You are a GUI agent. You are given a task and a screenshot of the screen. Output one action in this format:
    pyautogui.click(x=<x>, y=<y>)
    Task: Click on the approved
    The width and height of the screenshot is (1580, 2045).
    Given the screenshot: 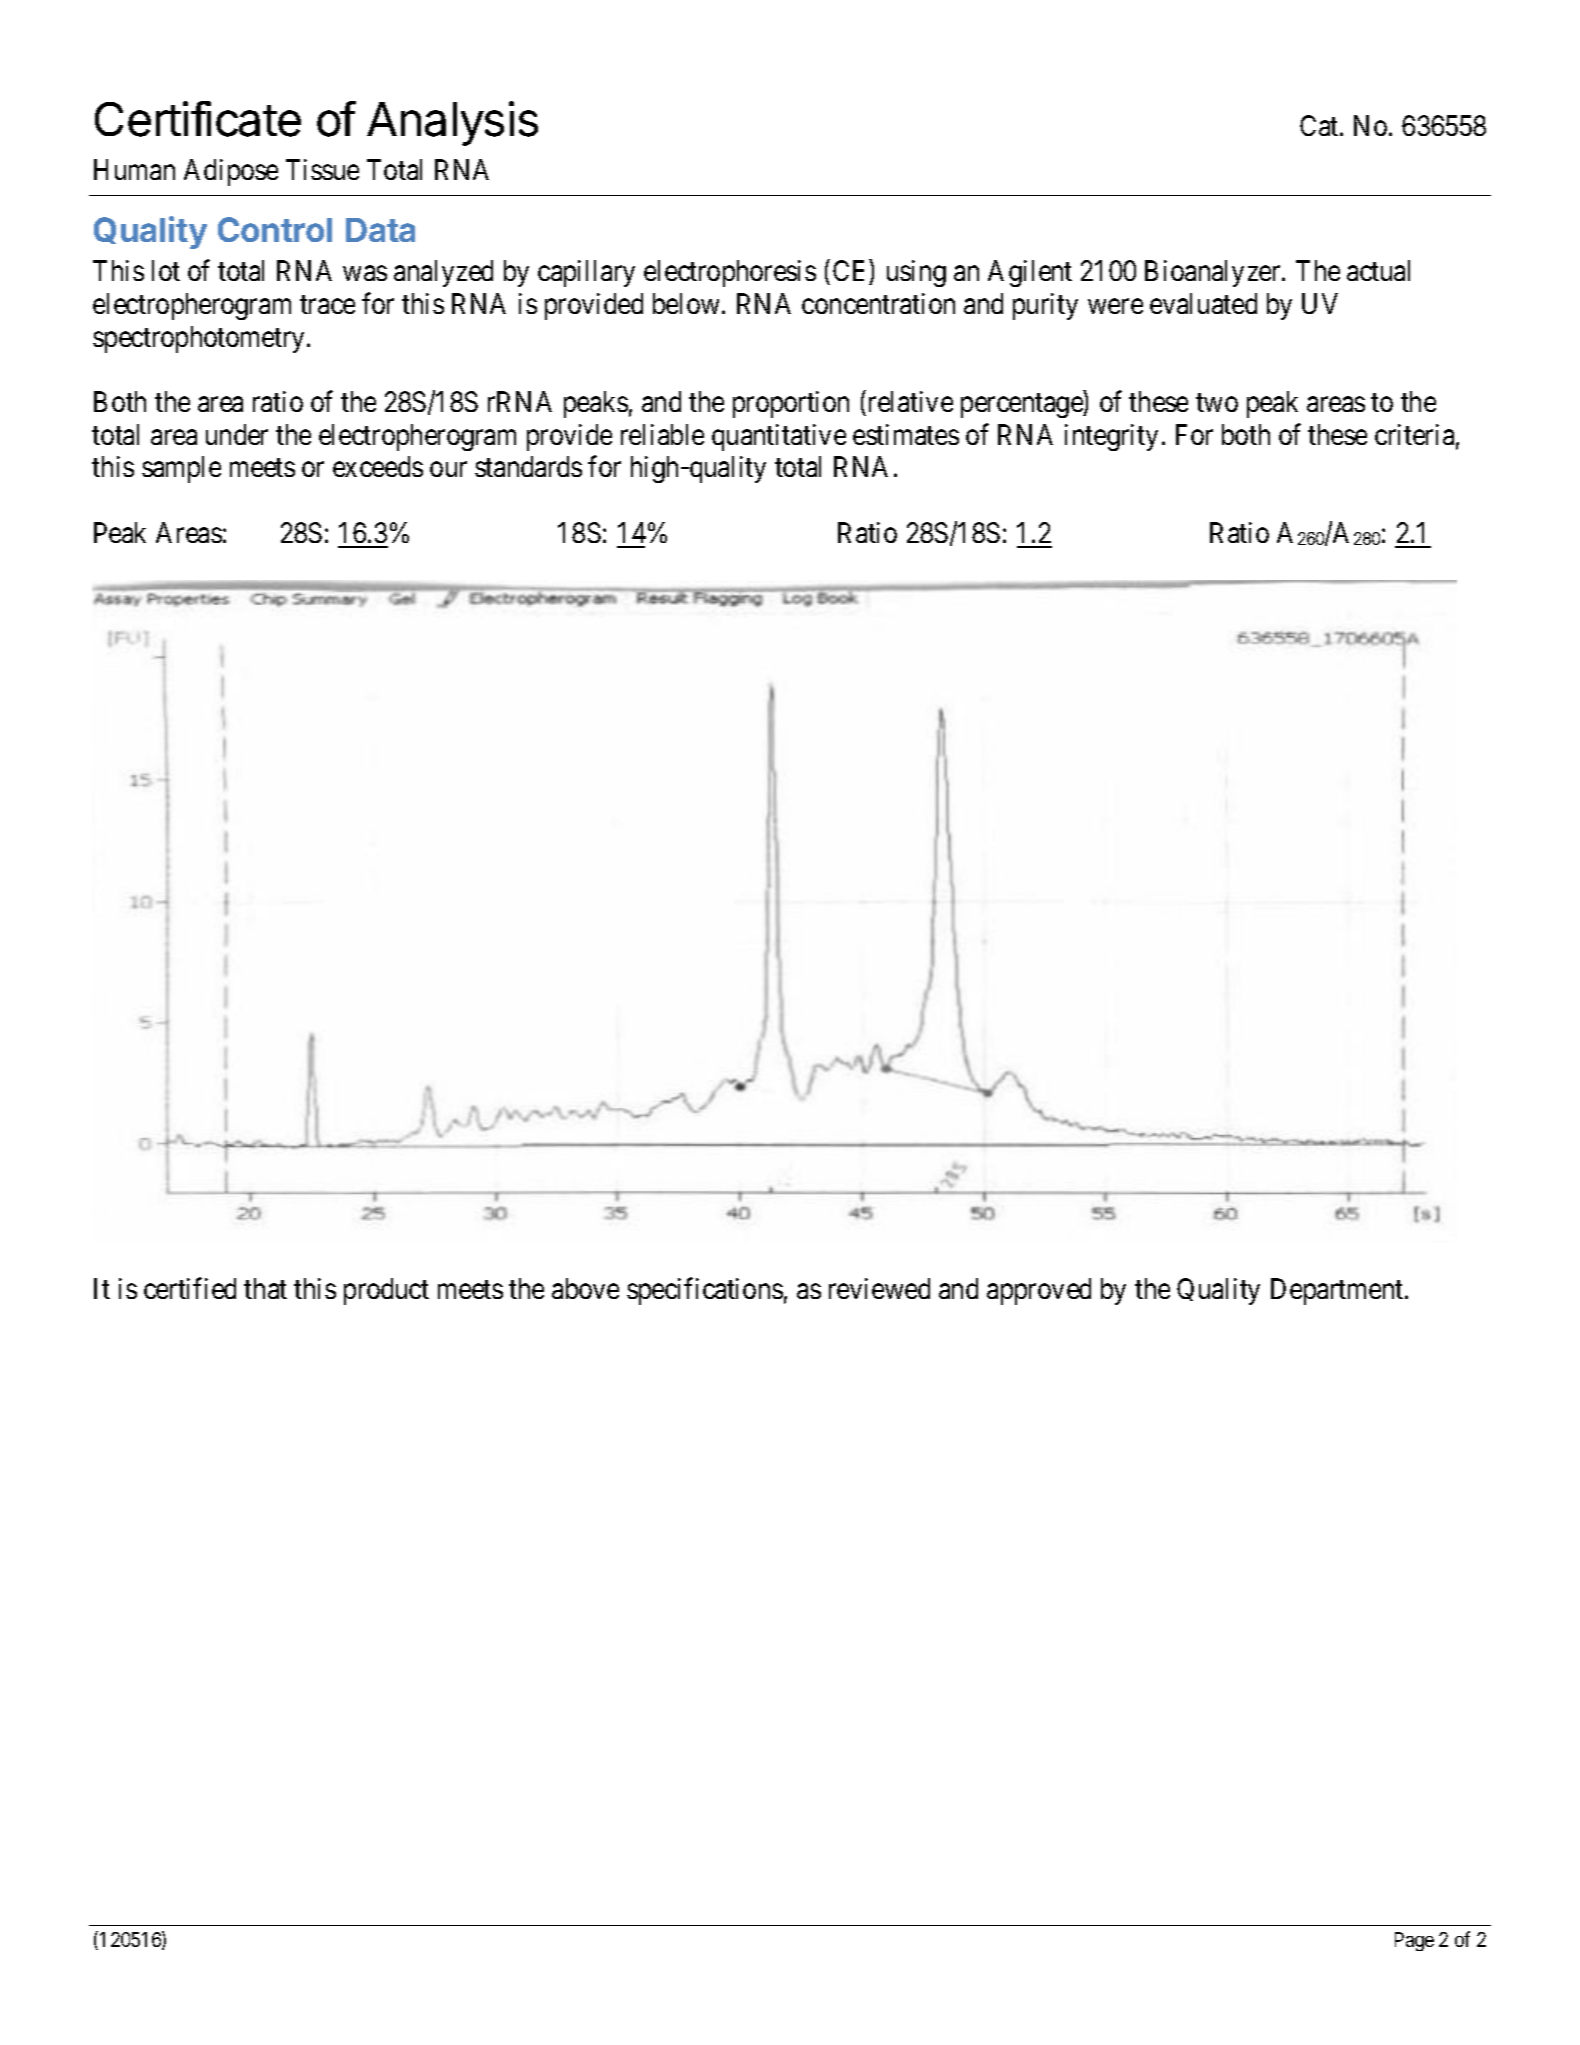 What is the action you would take?
    pyautogui.click(x=1039, y=1291)
